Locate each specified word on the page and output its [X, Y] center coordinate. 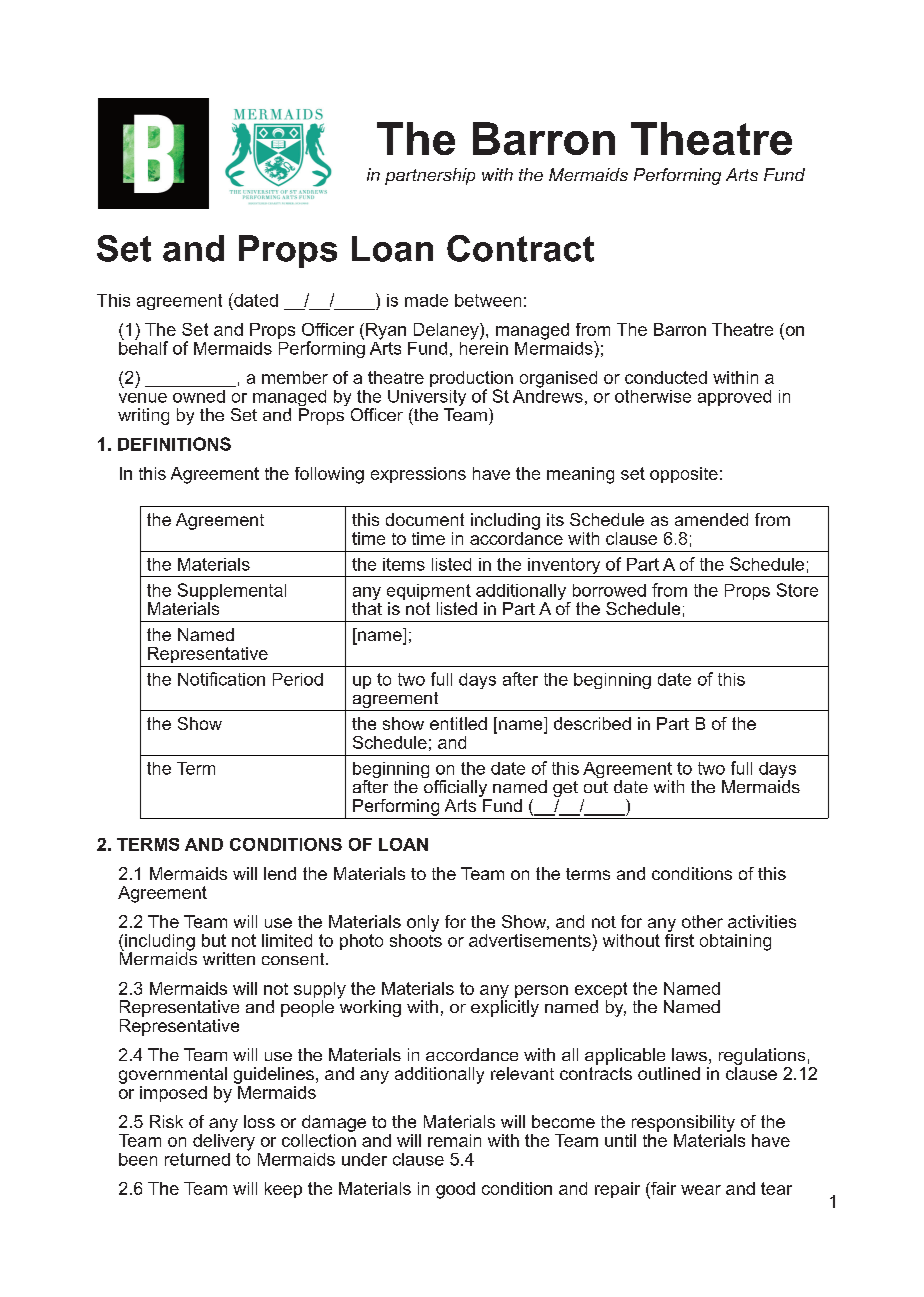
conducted [666, 377]
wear [701, 1190]
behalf [143, 347]
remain [454, 1140]
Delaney [447, 331]
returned [197, 1159]
